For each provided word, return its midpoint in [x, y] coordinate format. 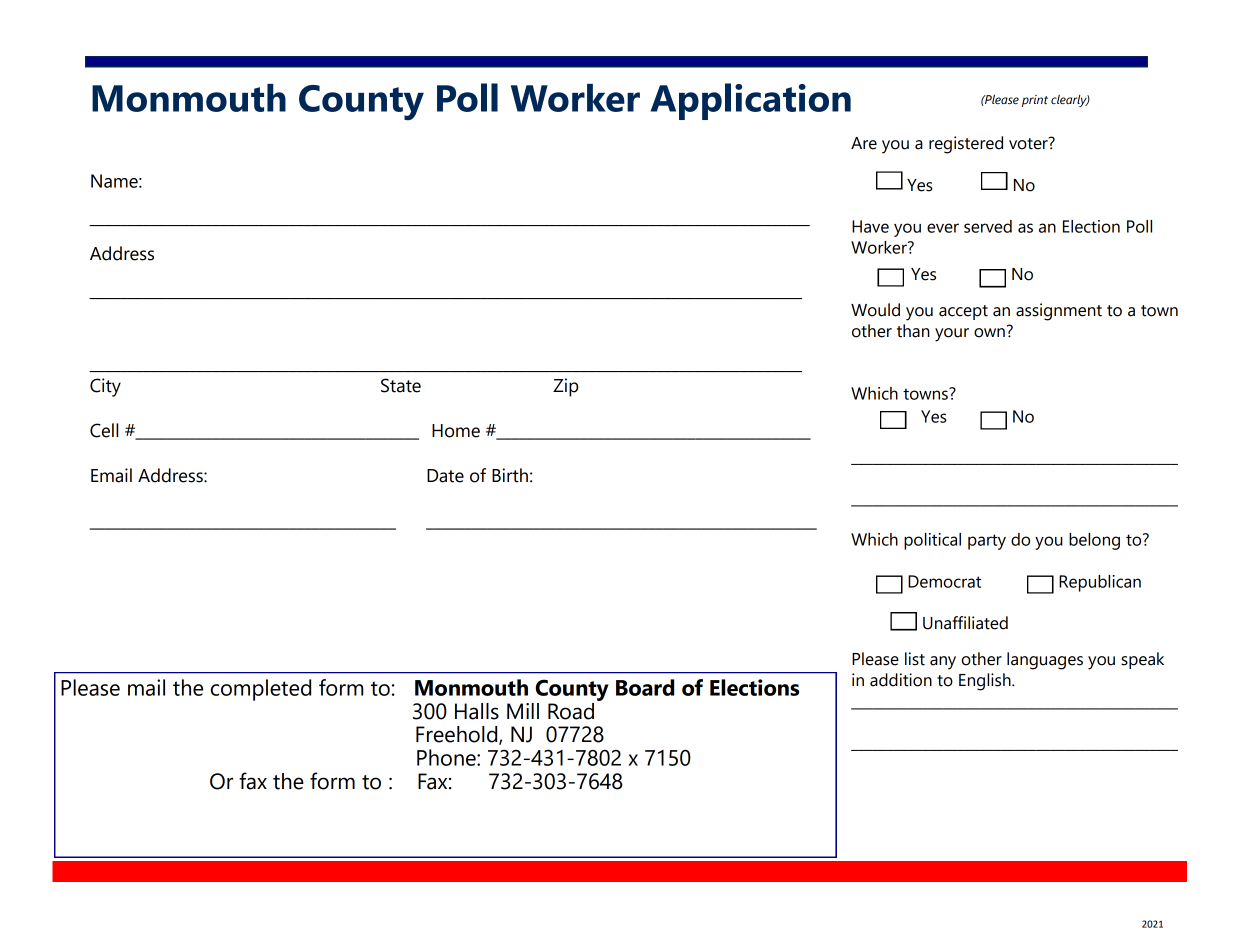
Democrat [944, 581]
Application [751, 101]
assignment [1059, 312]
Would [875, 310]
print [1035, 101]
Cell [104, 430]
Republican [1100, 583]
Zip [565, 387]
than [913, 331]
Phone [447, 757]
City [105, 387]
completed [261, 690]
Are [864, 143]
